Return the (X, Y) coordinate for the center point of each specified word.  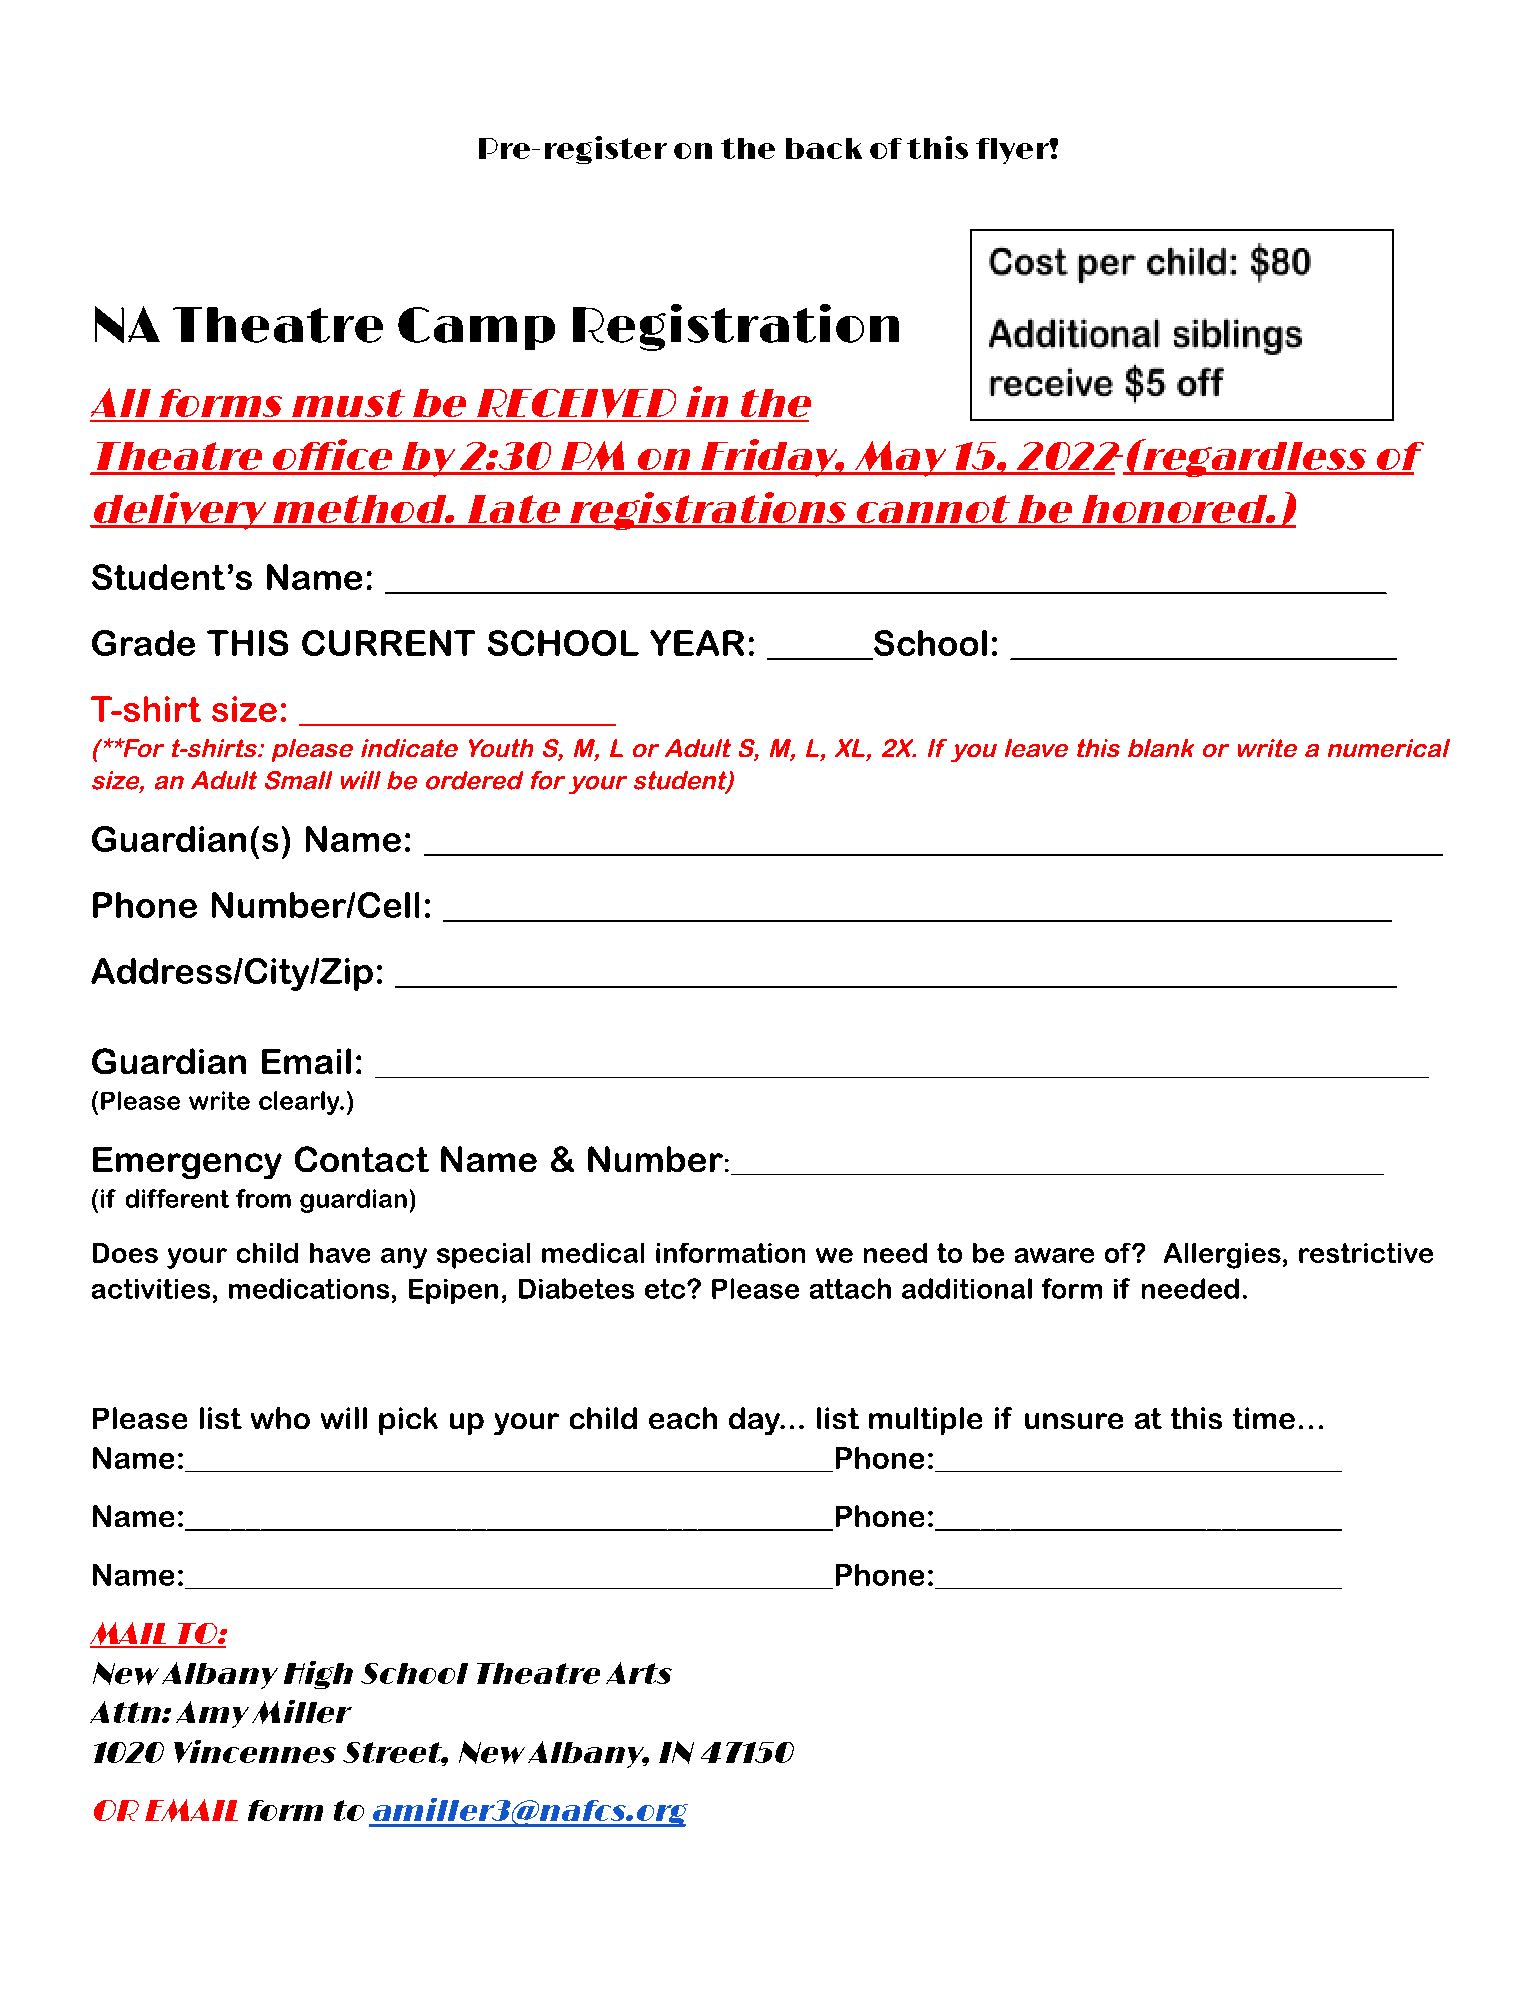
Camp (476, 328)
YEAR (697, 643)
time (1264, 1418)
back (824, 148)
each (683, 1418)
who (280, 1418)
